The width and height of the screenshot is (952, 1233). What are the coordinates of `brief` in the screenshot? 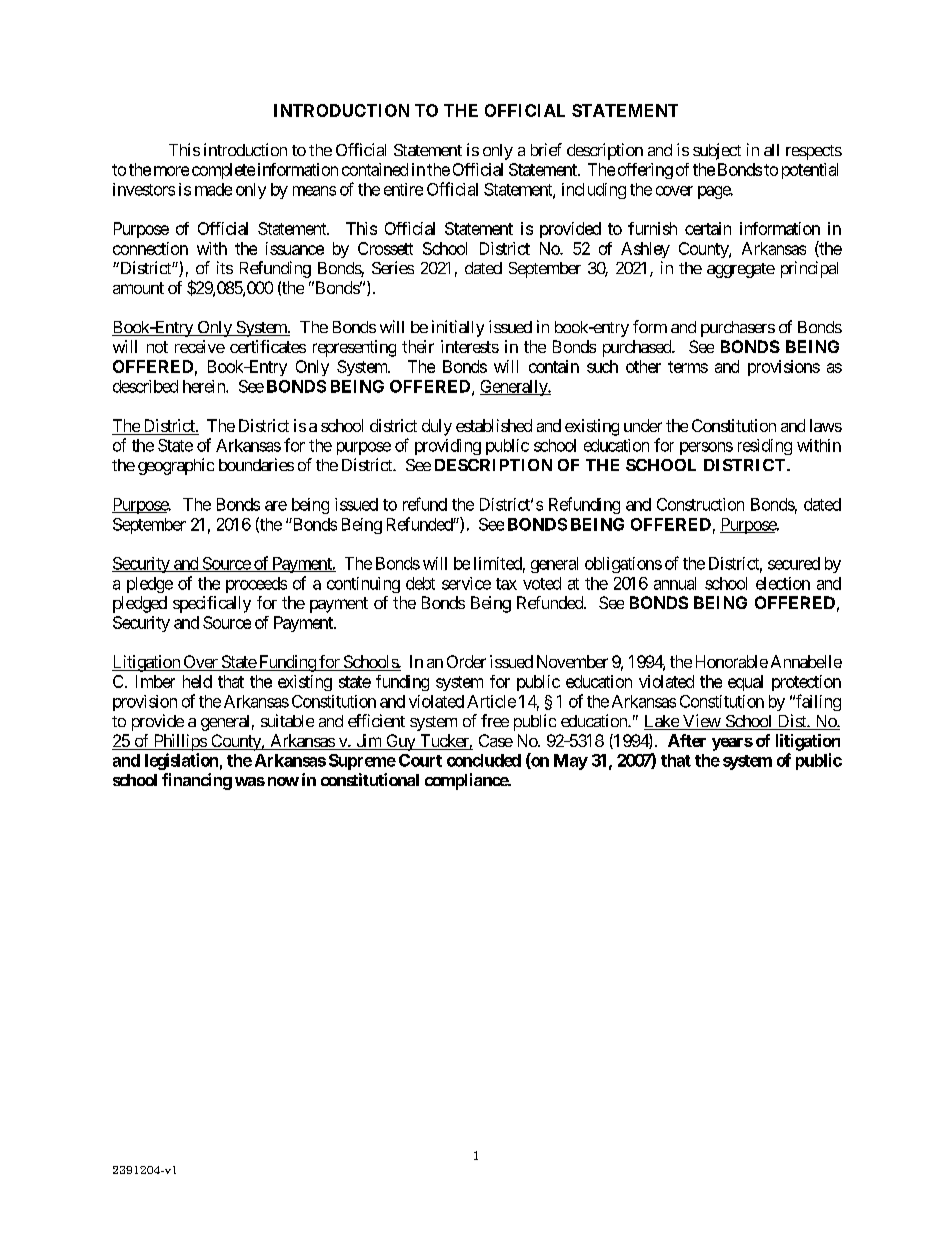 It's located at (546, 149).
